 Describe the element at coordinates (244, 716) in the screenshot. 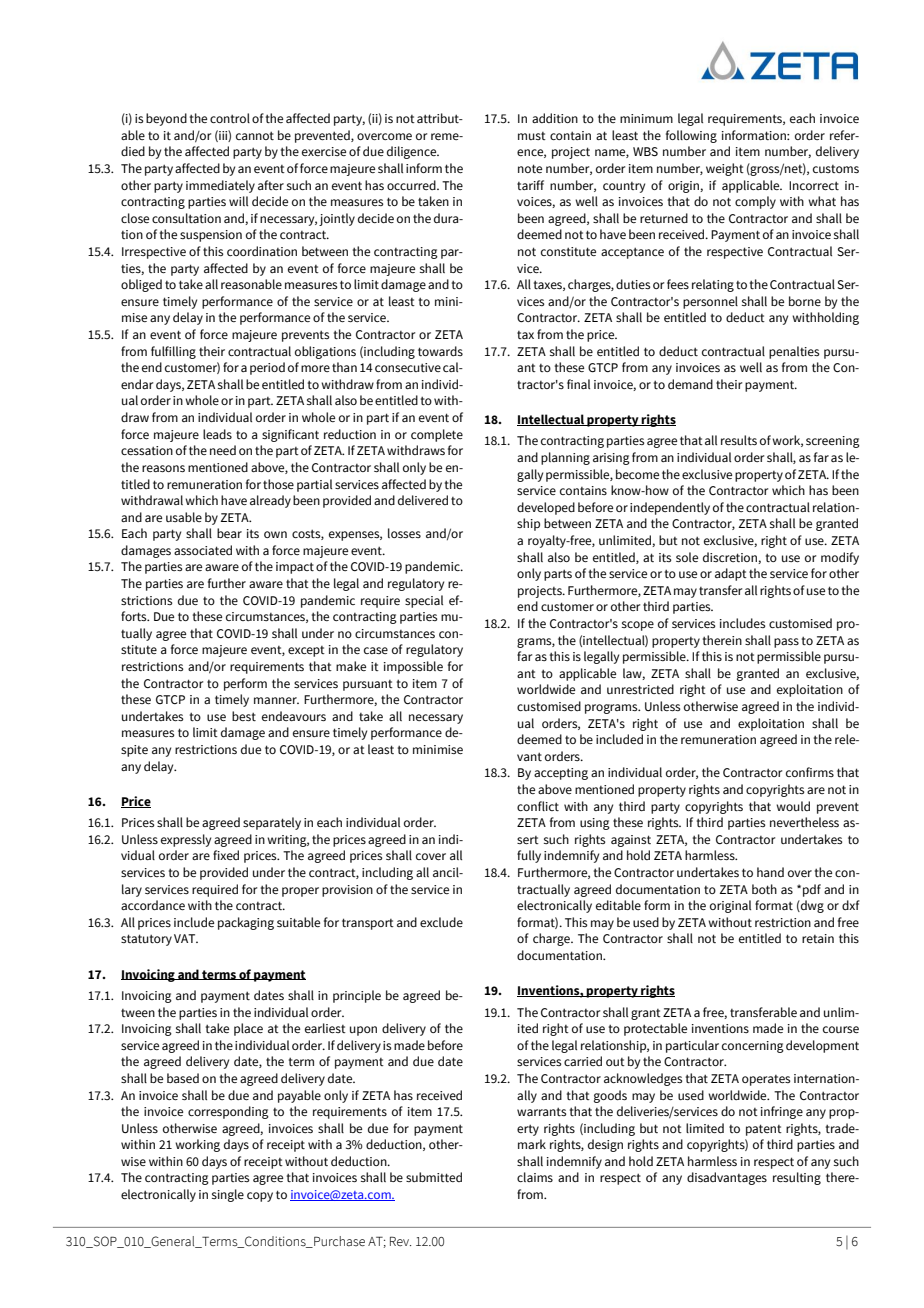

I see `best` at that location.
